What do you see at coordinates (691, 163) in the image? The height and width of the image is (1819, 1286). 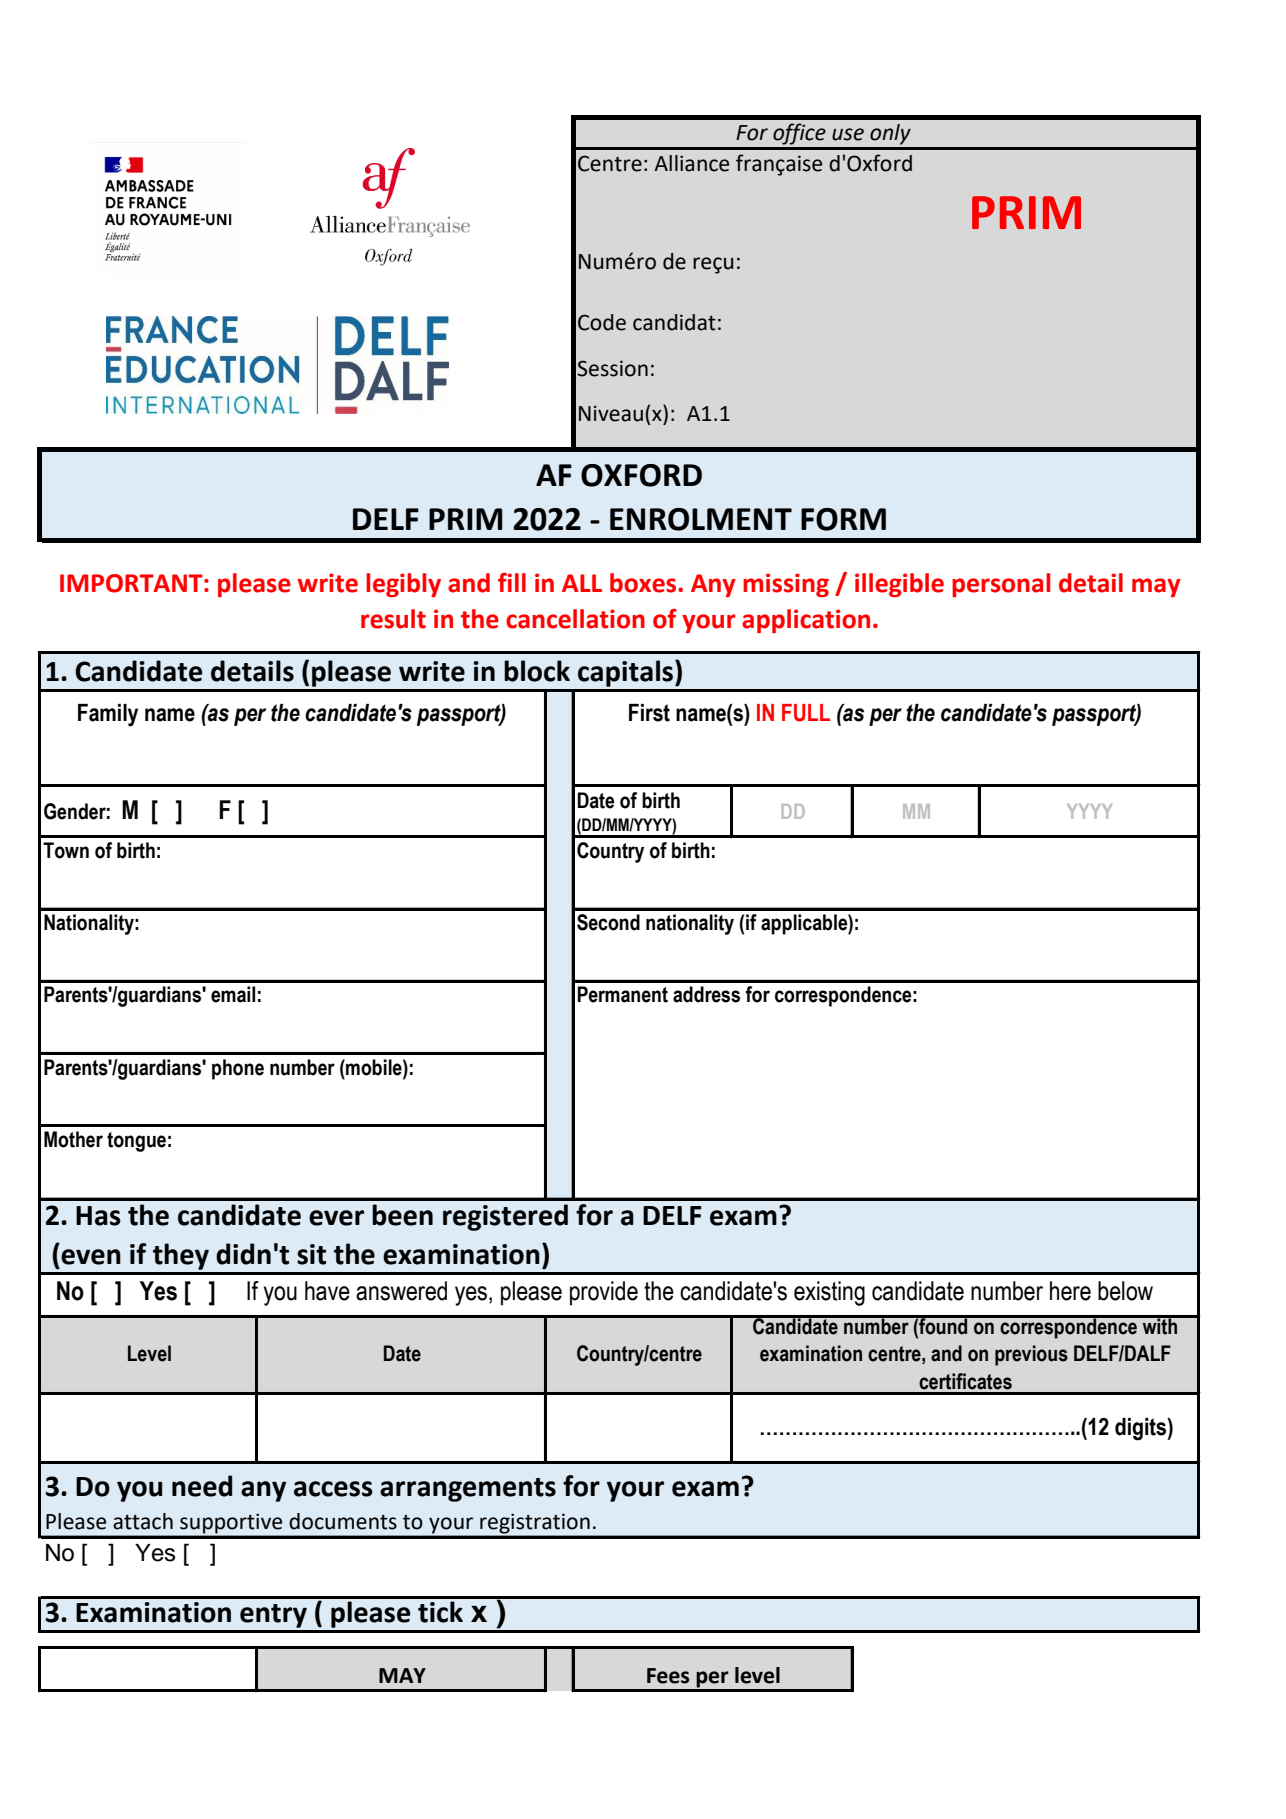 I see `Alliance` at bounding box center [691, 163].
